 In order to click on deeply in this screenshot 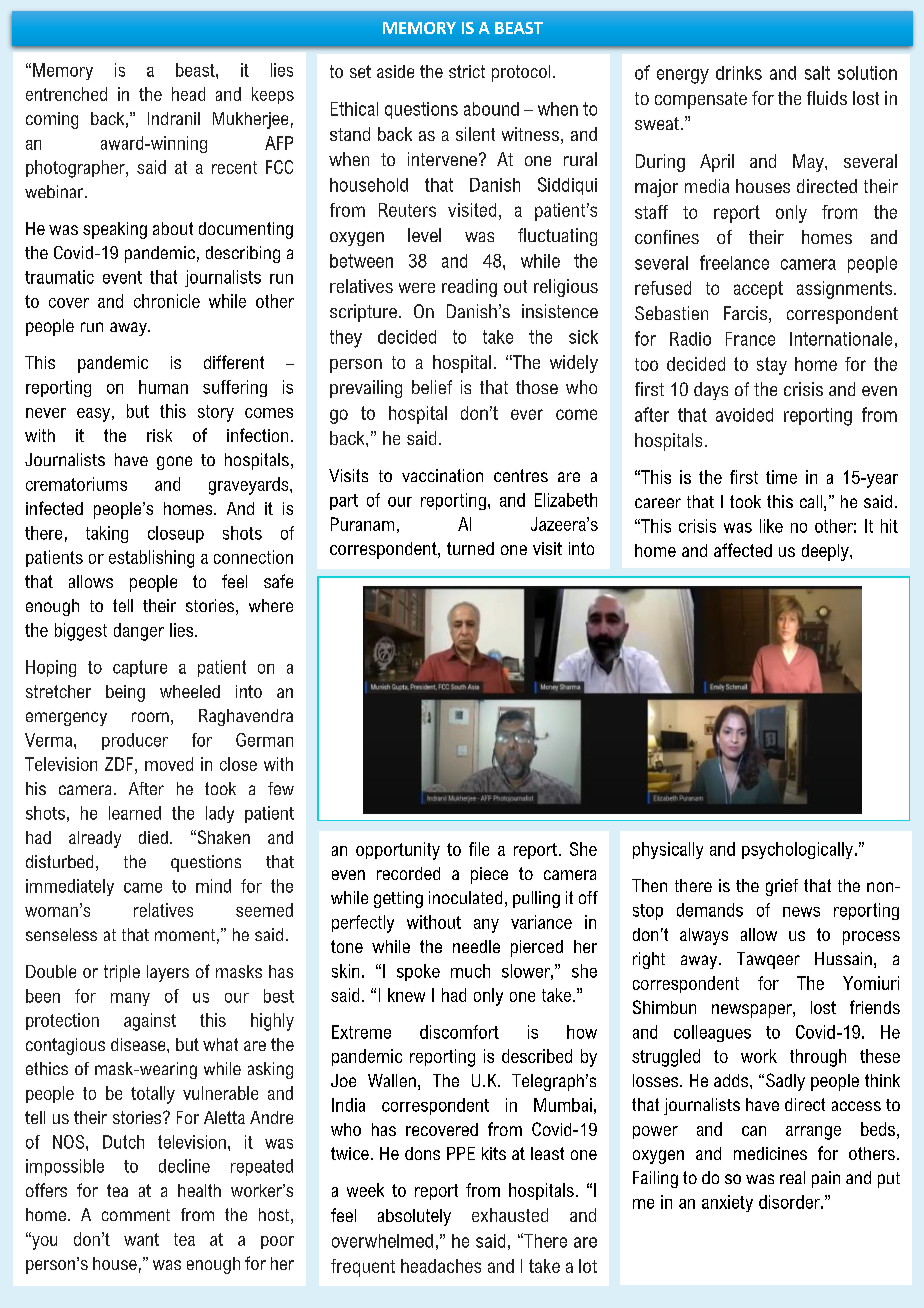, I will do `click(826, 552)`.
